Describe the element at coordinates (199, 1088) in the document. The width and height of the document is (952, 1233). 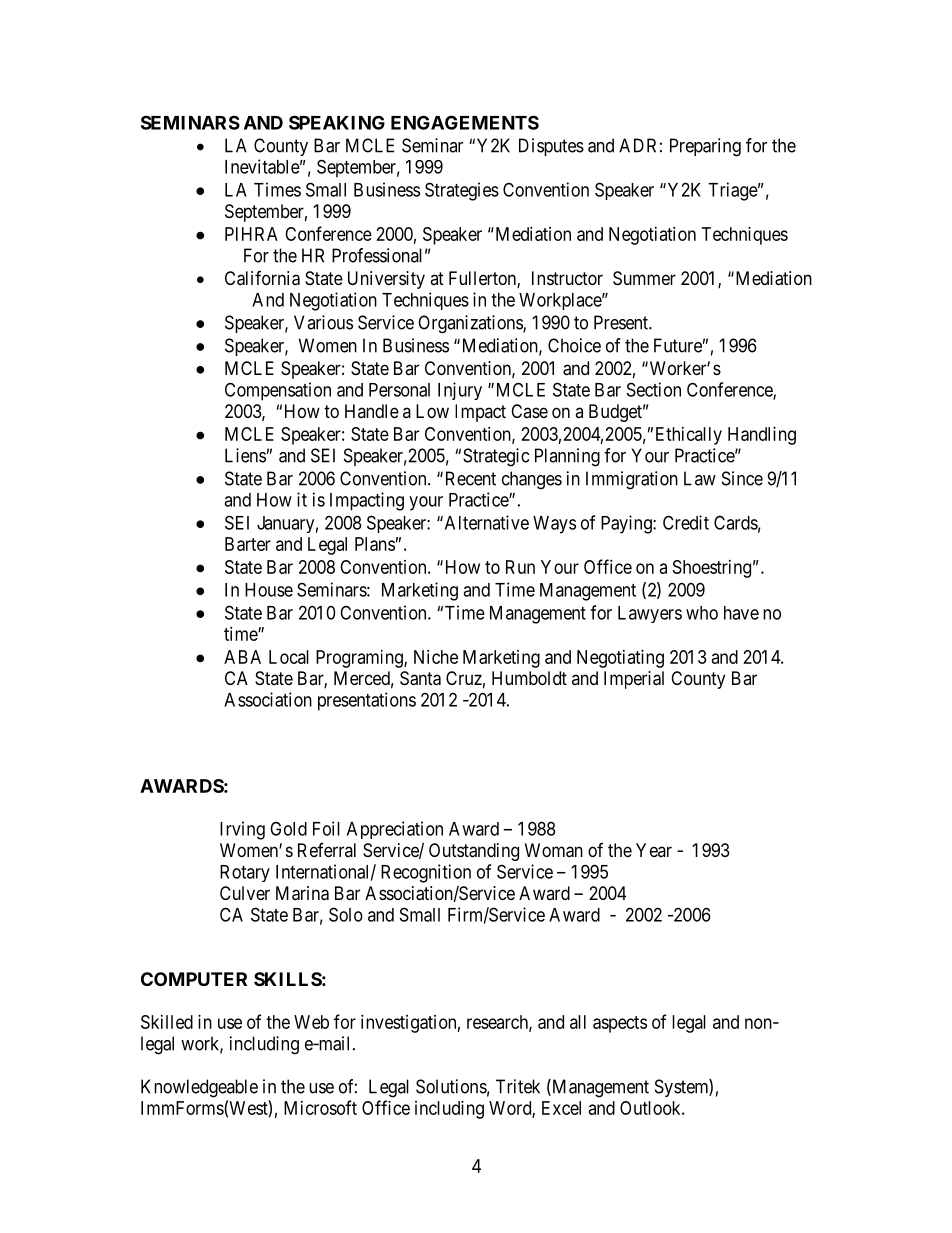
I see `Knowledgeable` at that location.
